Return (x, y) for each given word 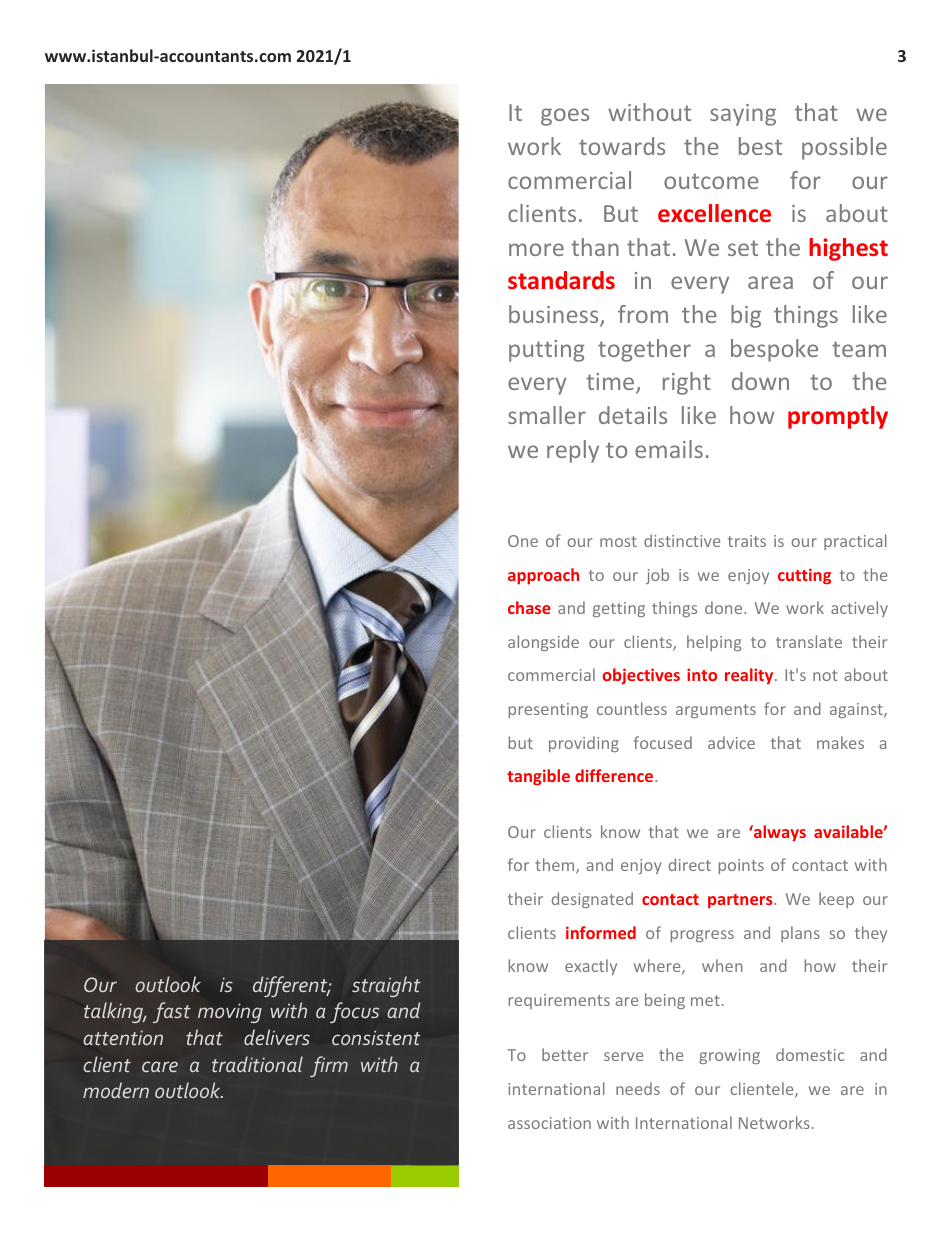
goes (565, 117)
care (160, 1066)
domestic (810, 1054)
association (549, 1123)
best (760, 146)
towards (622, 146)
